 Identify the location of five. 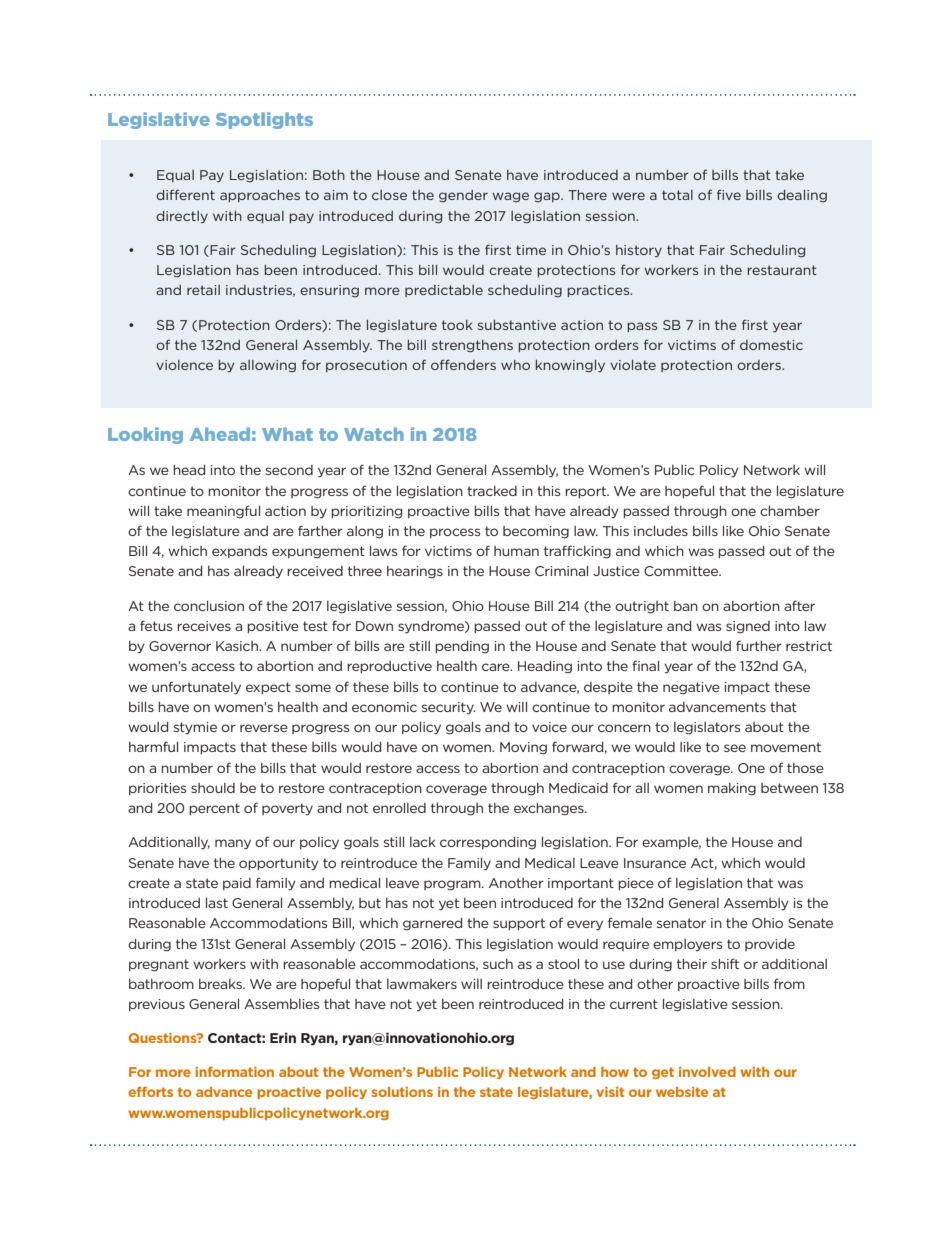
(729, 194).
